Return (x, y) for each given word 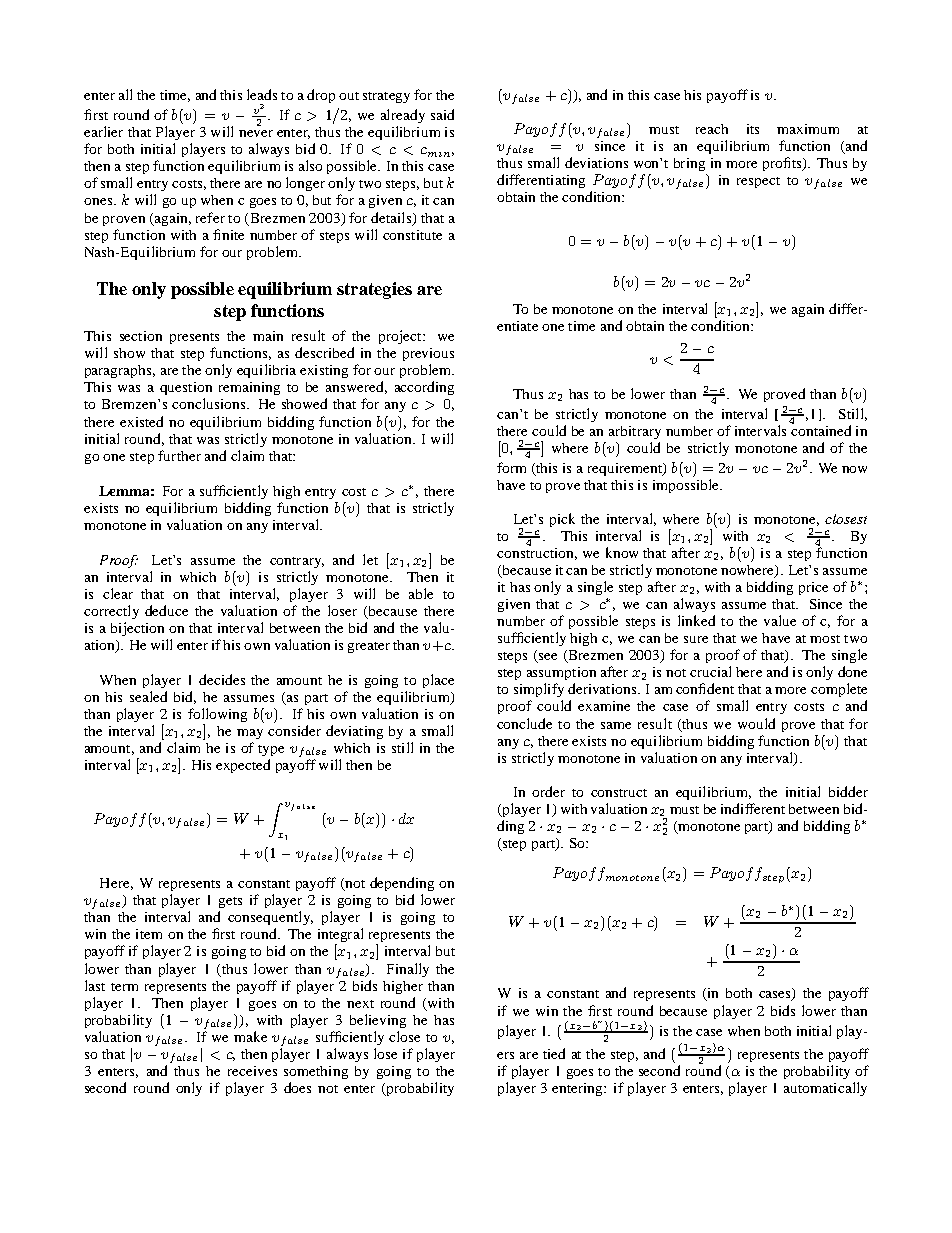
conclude (524, 723)
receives (252, 1071)
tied (554, 1053)
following (217, 716)
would (756, 723)
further (179, 455)
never (256, 133)
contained (821, 429)
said (442, 114)
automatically (825, 1089)
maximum (808, 129)
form (511, 467)
